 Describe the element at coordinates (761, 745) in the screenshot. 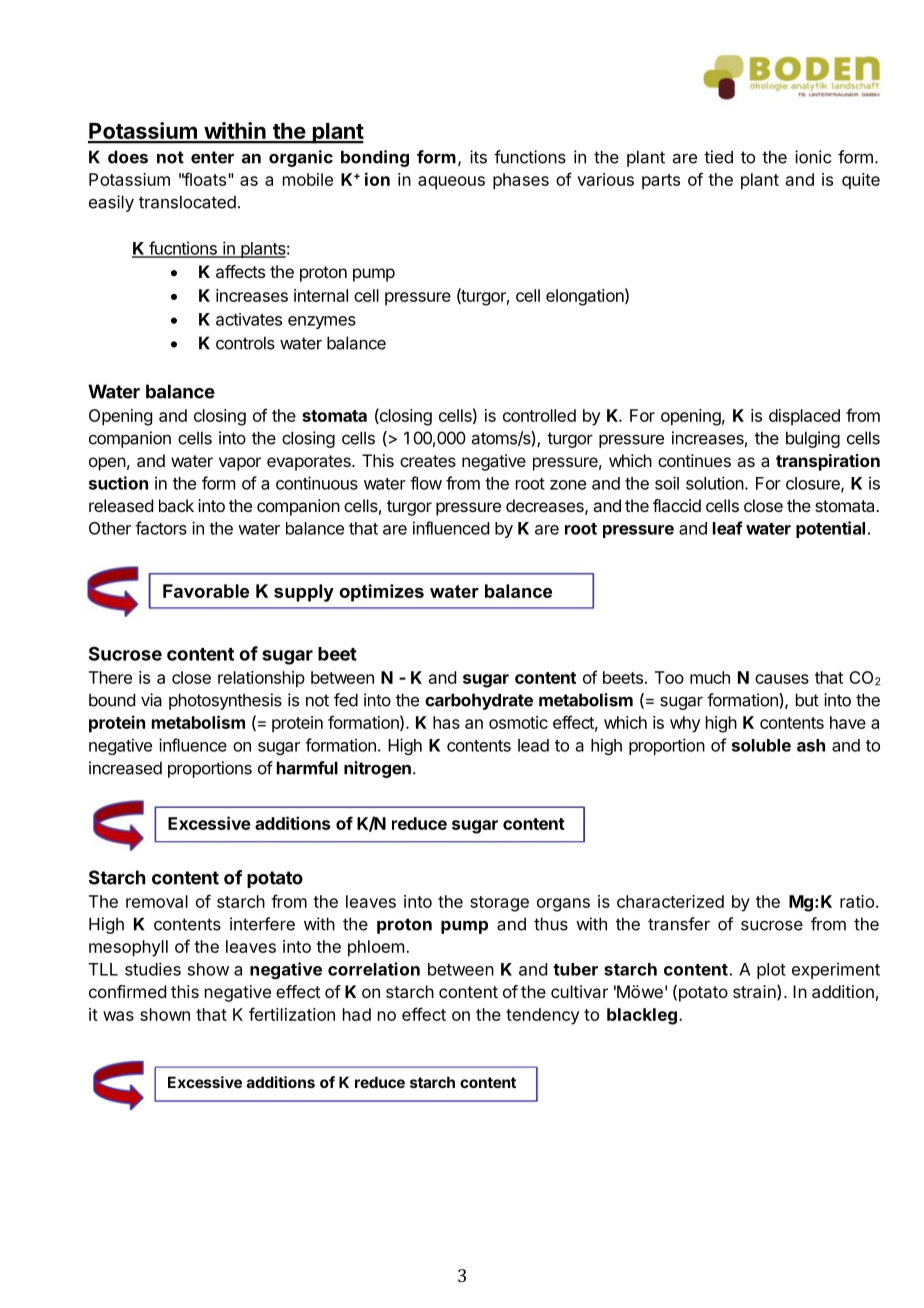

I see `soluble` at that location.
